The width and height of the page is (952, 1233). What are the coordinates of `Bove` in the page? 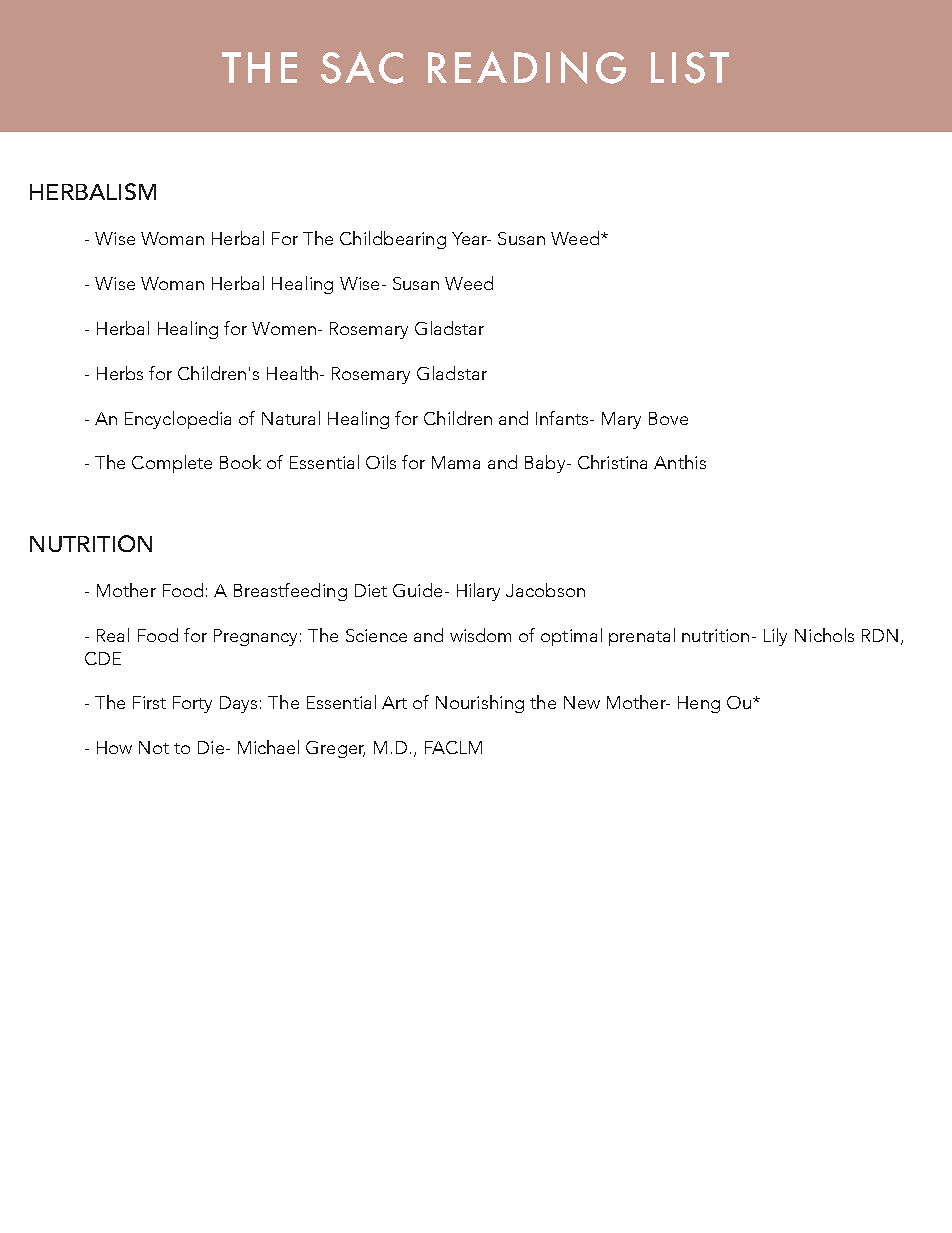 It's located at (668, 418).
